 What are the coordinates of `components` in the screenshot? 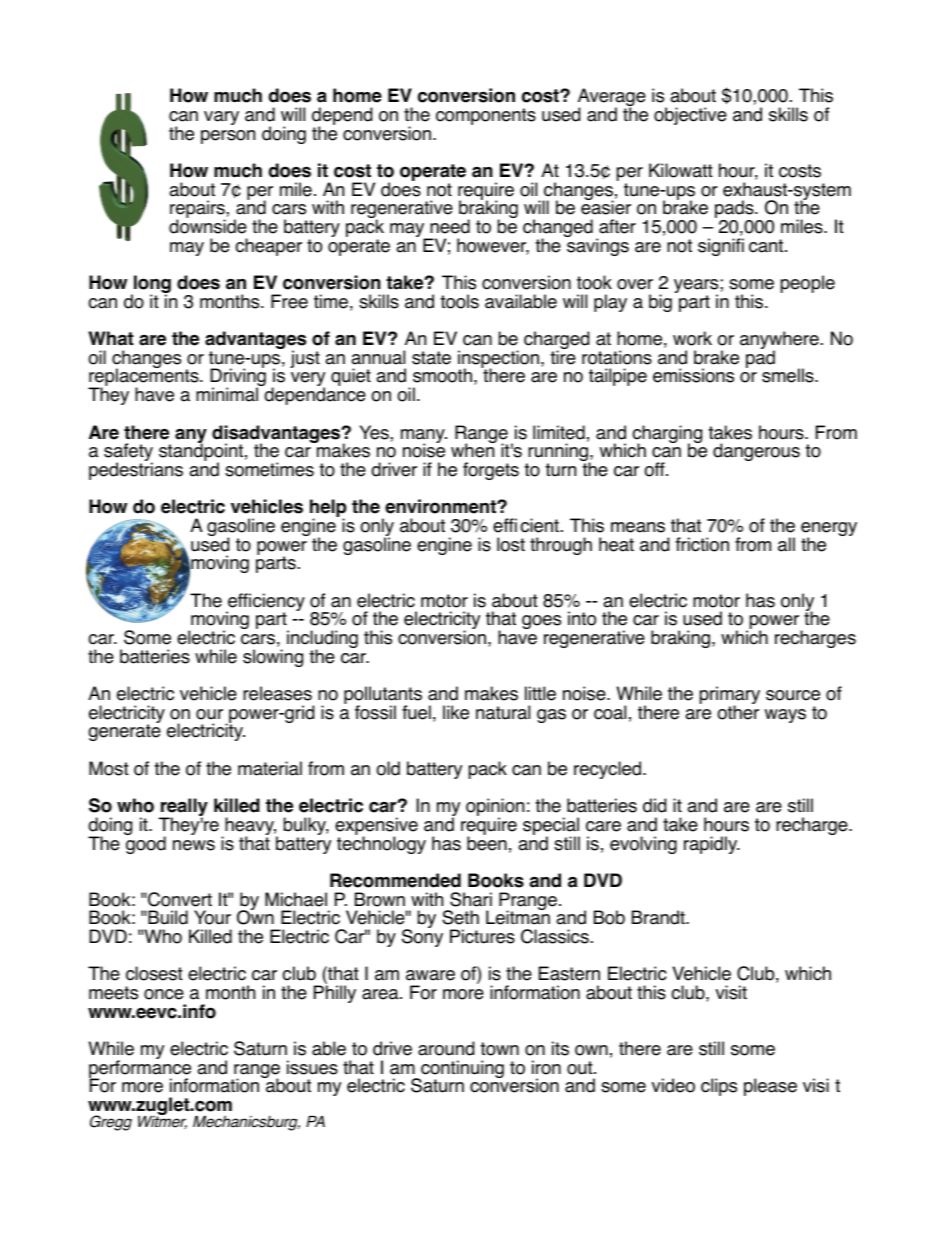 It's located at (486, 116).
